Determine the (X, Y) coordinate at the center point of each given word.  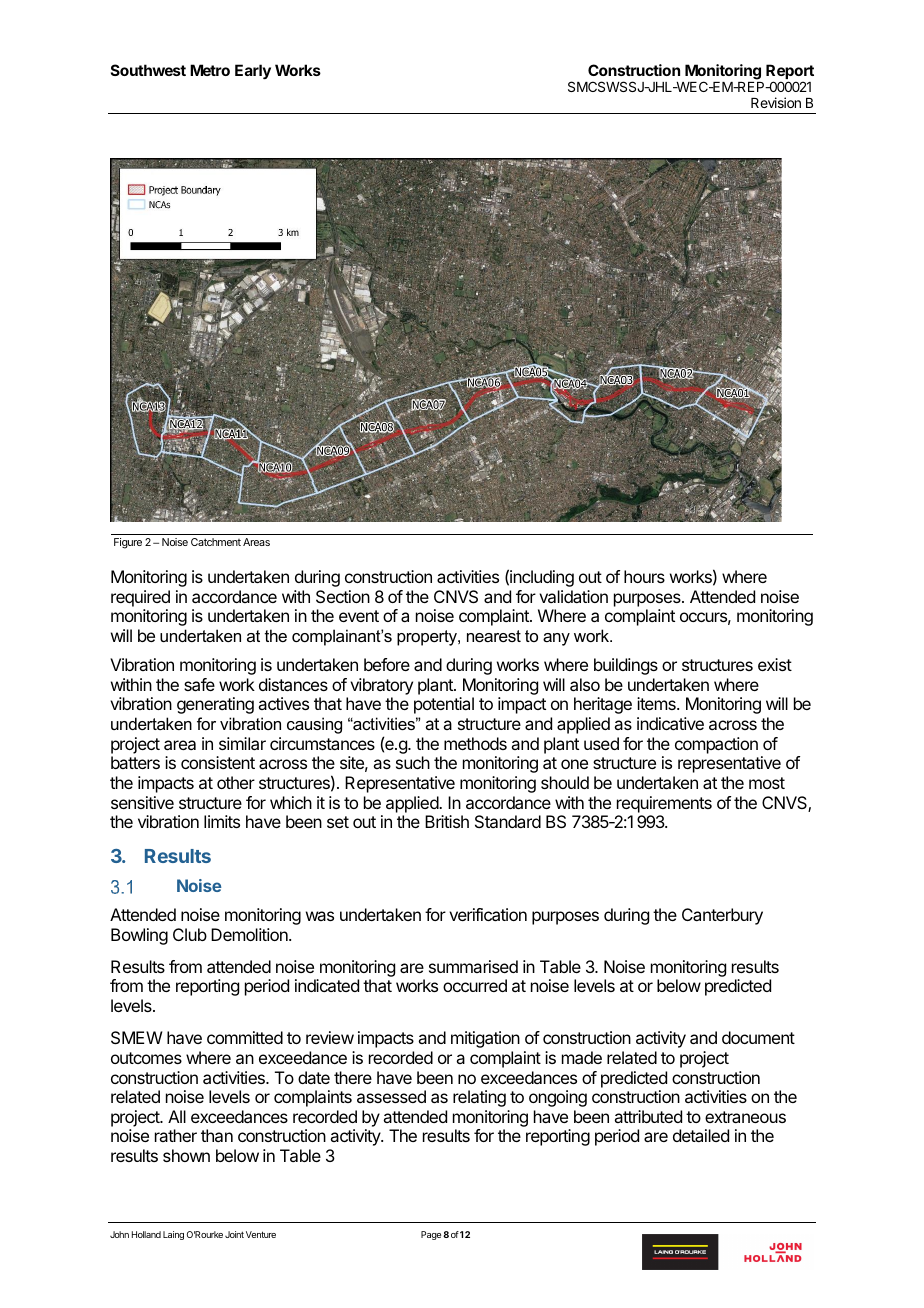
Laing (173, 1235)
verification (488, 914)
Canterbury (722, 916)
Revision (776, 102)
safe (199, 684)
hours (644, 576)
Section (343, 596)
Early (253, 72)
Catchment (216, 542)
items (657, 703)
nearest (494, 636)
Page (431, 1235)
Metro (210, 70)
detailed (701, 1135)
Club (190, 934)
